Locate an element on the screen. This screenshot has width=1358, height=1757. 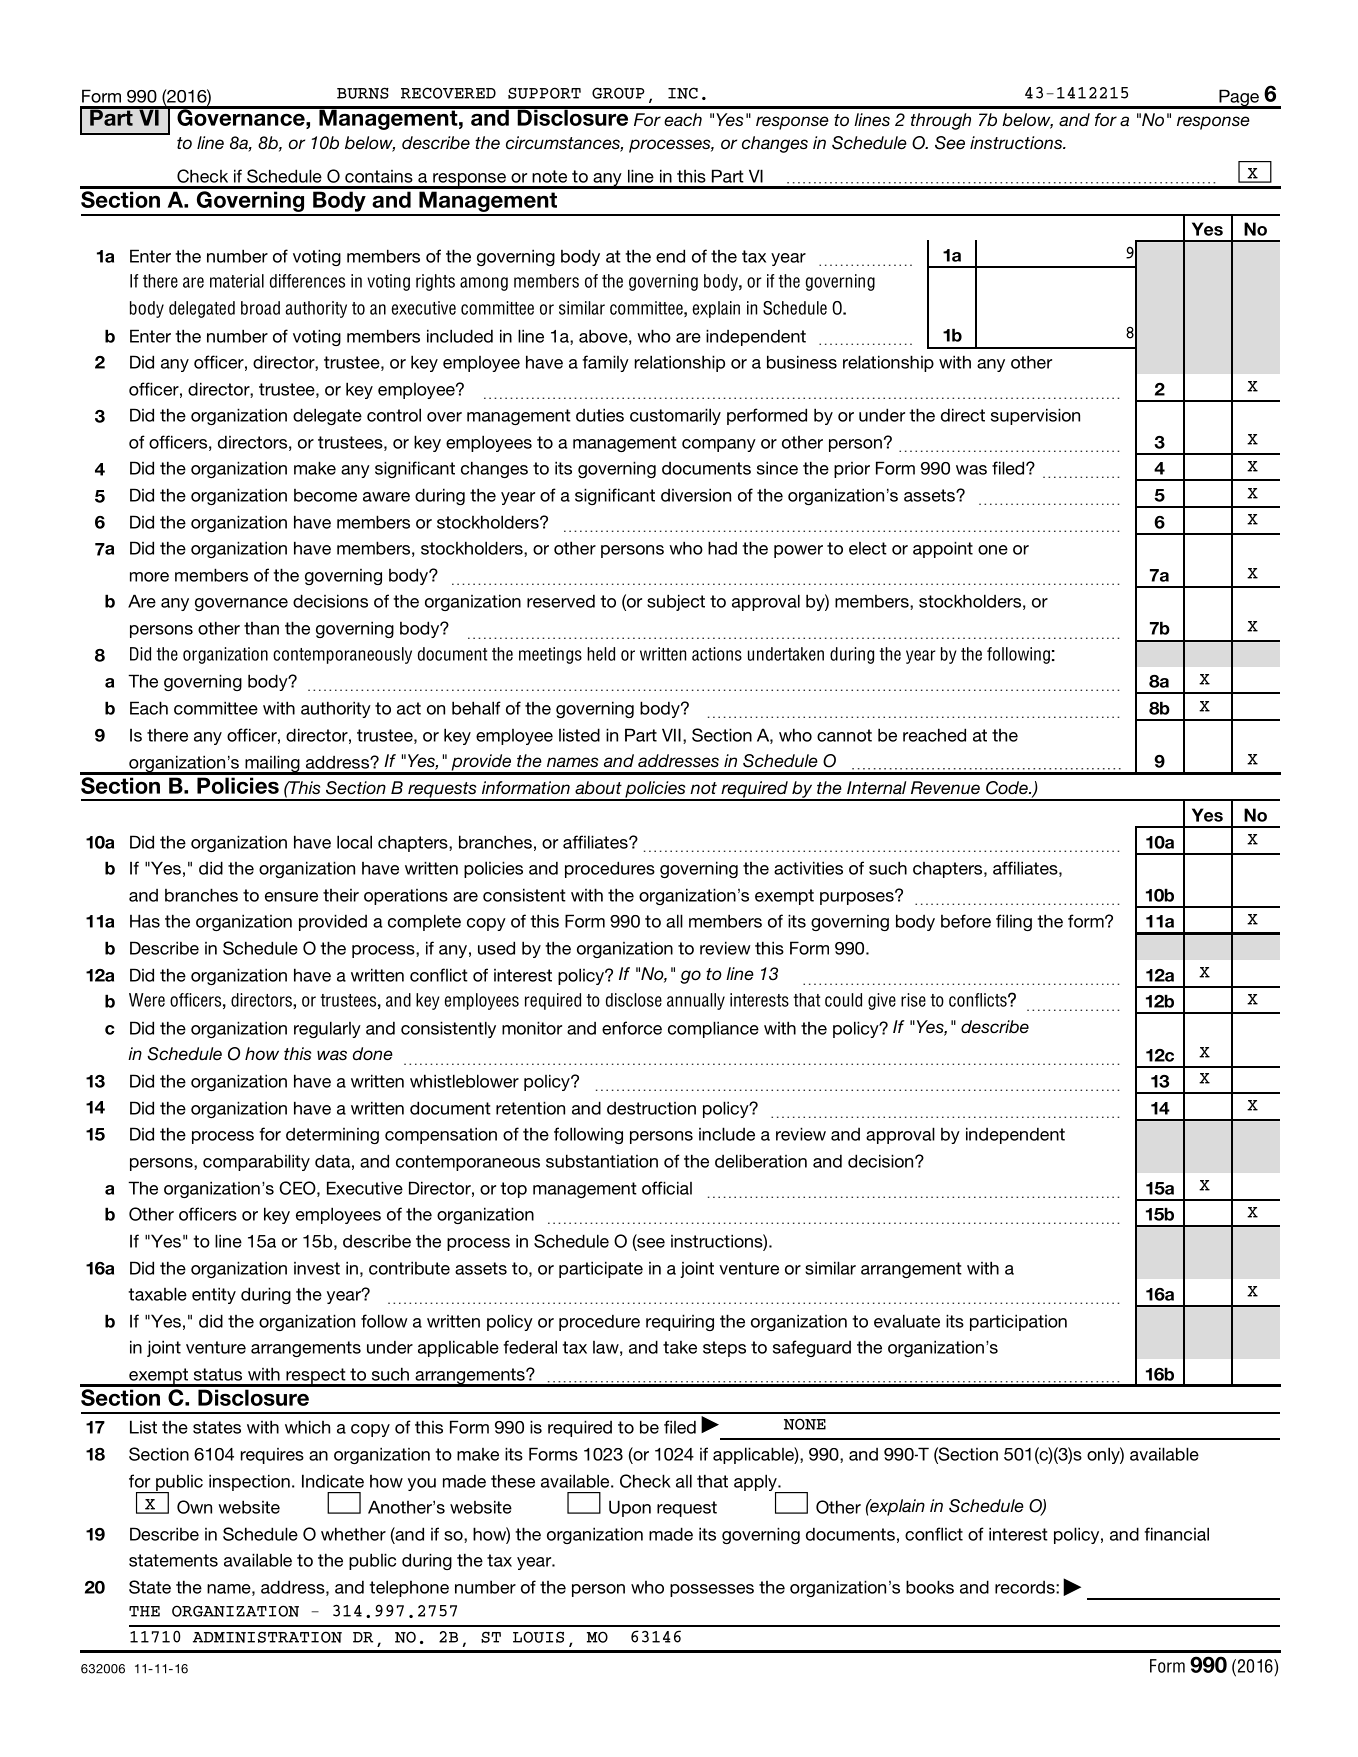
GROUP is located at coordinates (618, 93).
